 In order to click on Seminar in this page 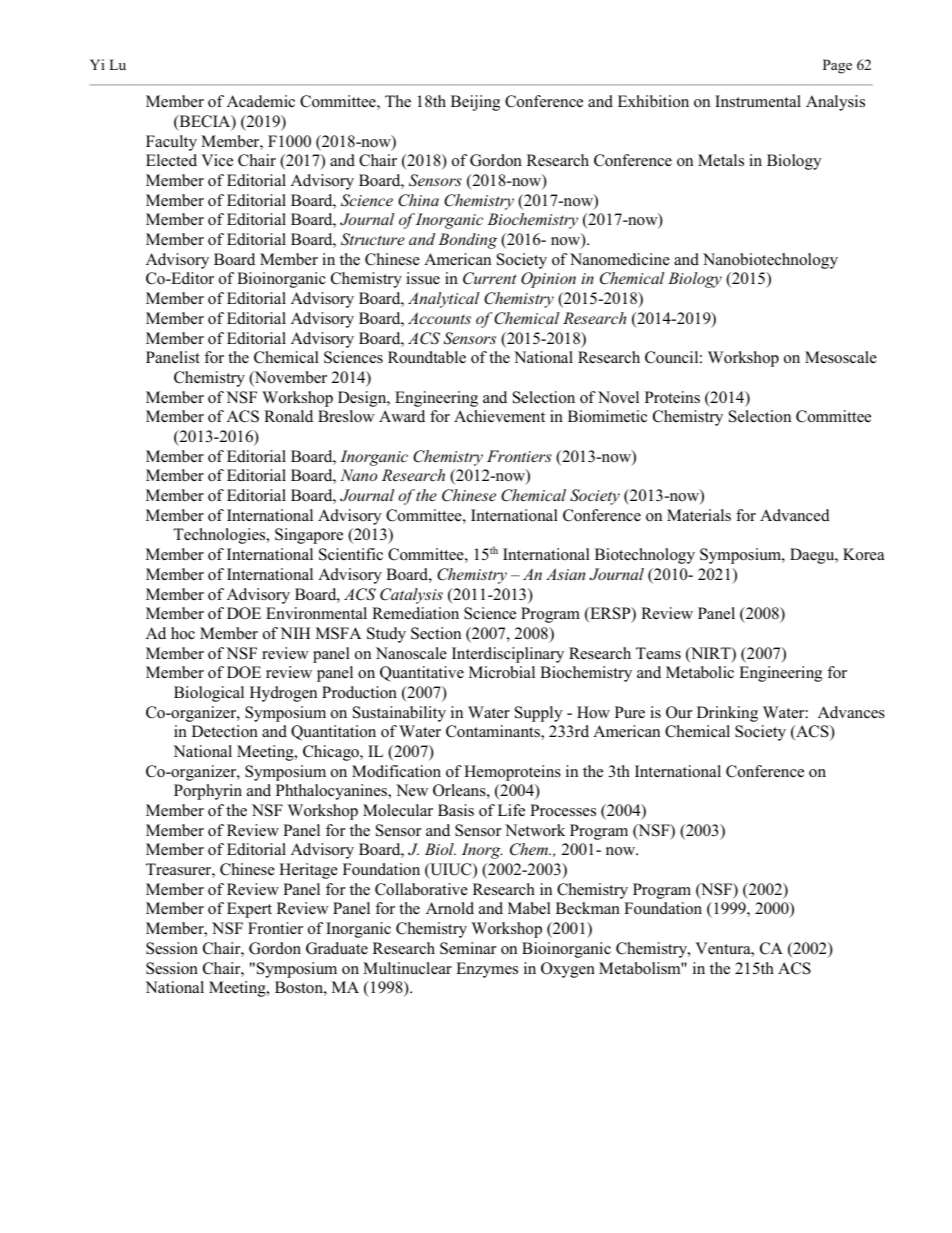, I will do `click(468, 948)`.
